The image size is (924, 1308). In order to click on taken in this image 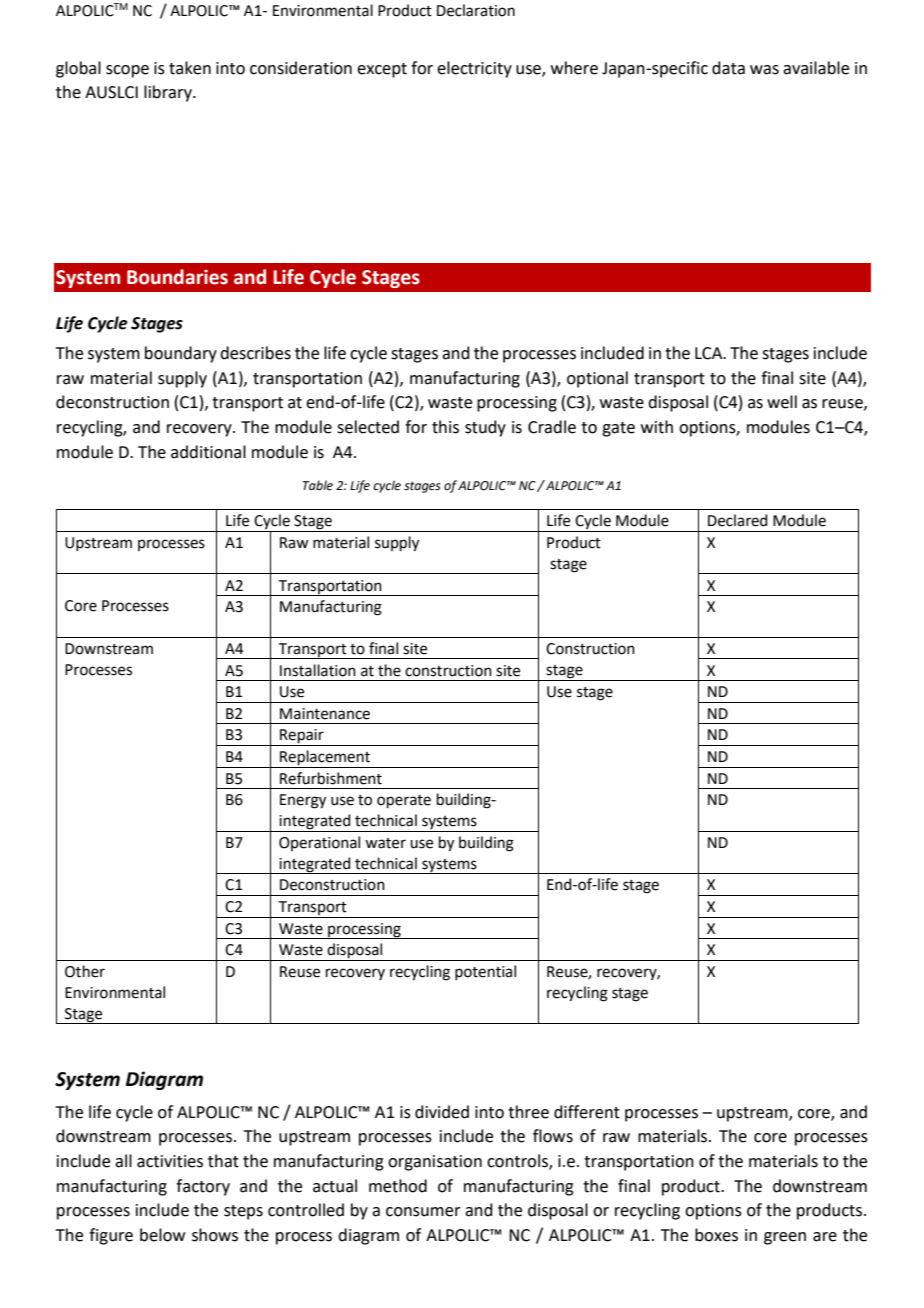, I will do `click(190, 68)`.
